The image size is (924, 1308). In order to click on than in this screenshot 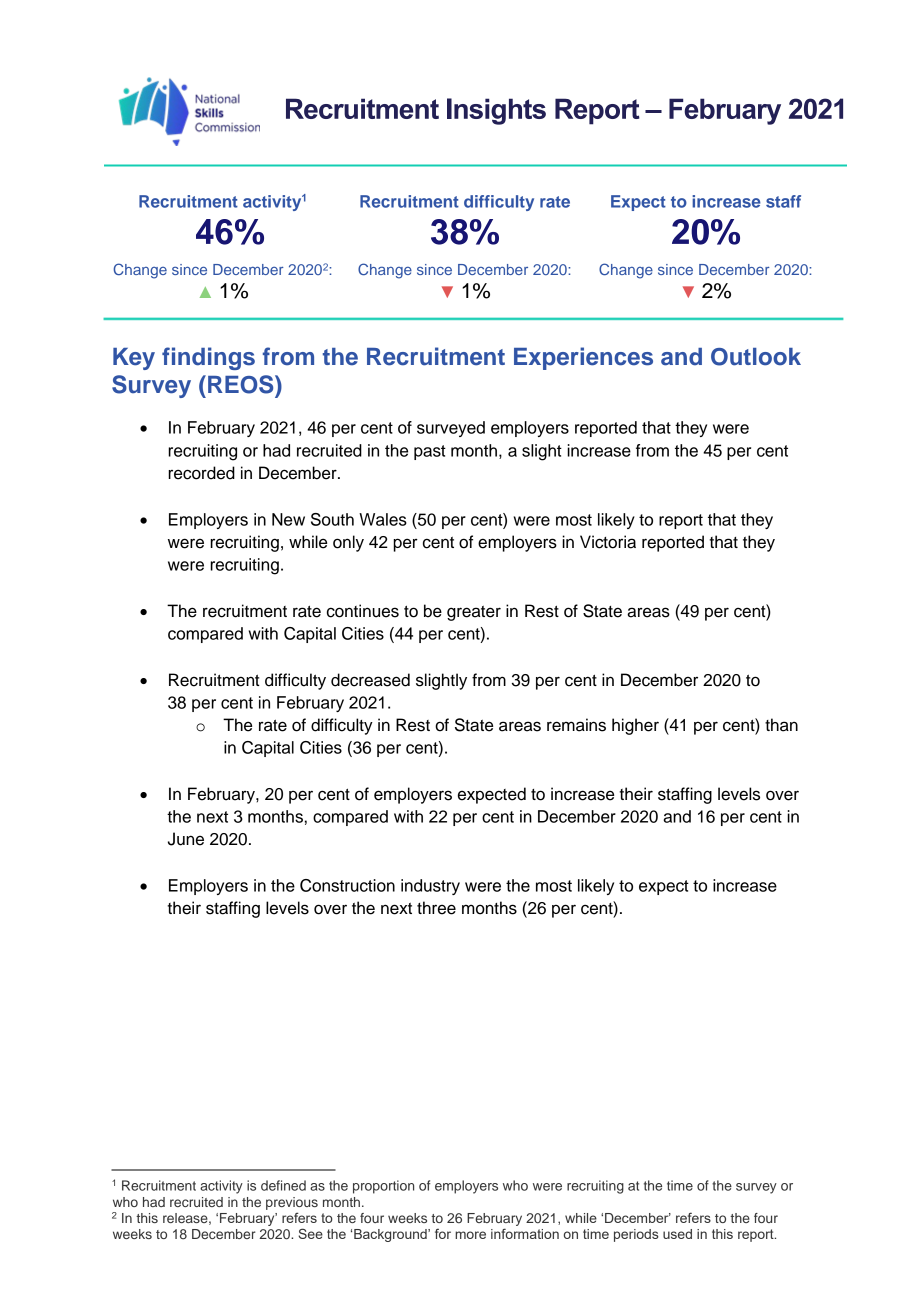, I will do `click(781, 725)`.
